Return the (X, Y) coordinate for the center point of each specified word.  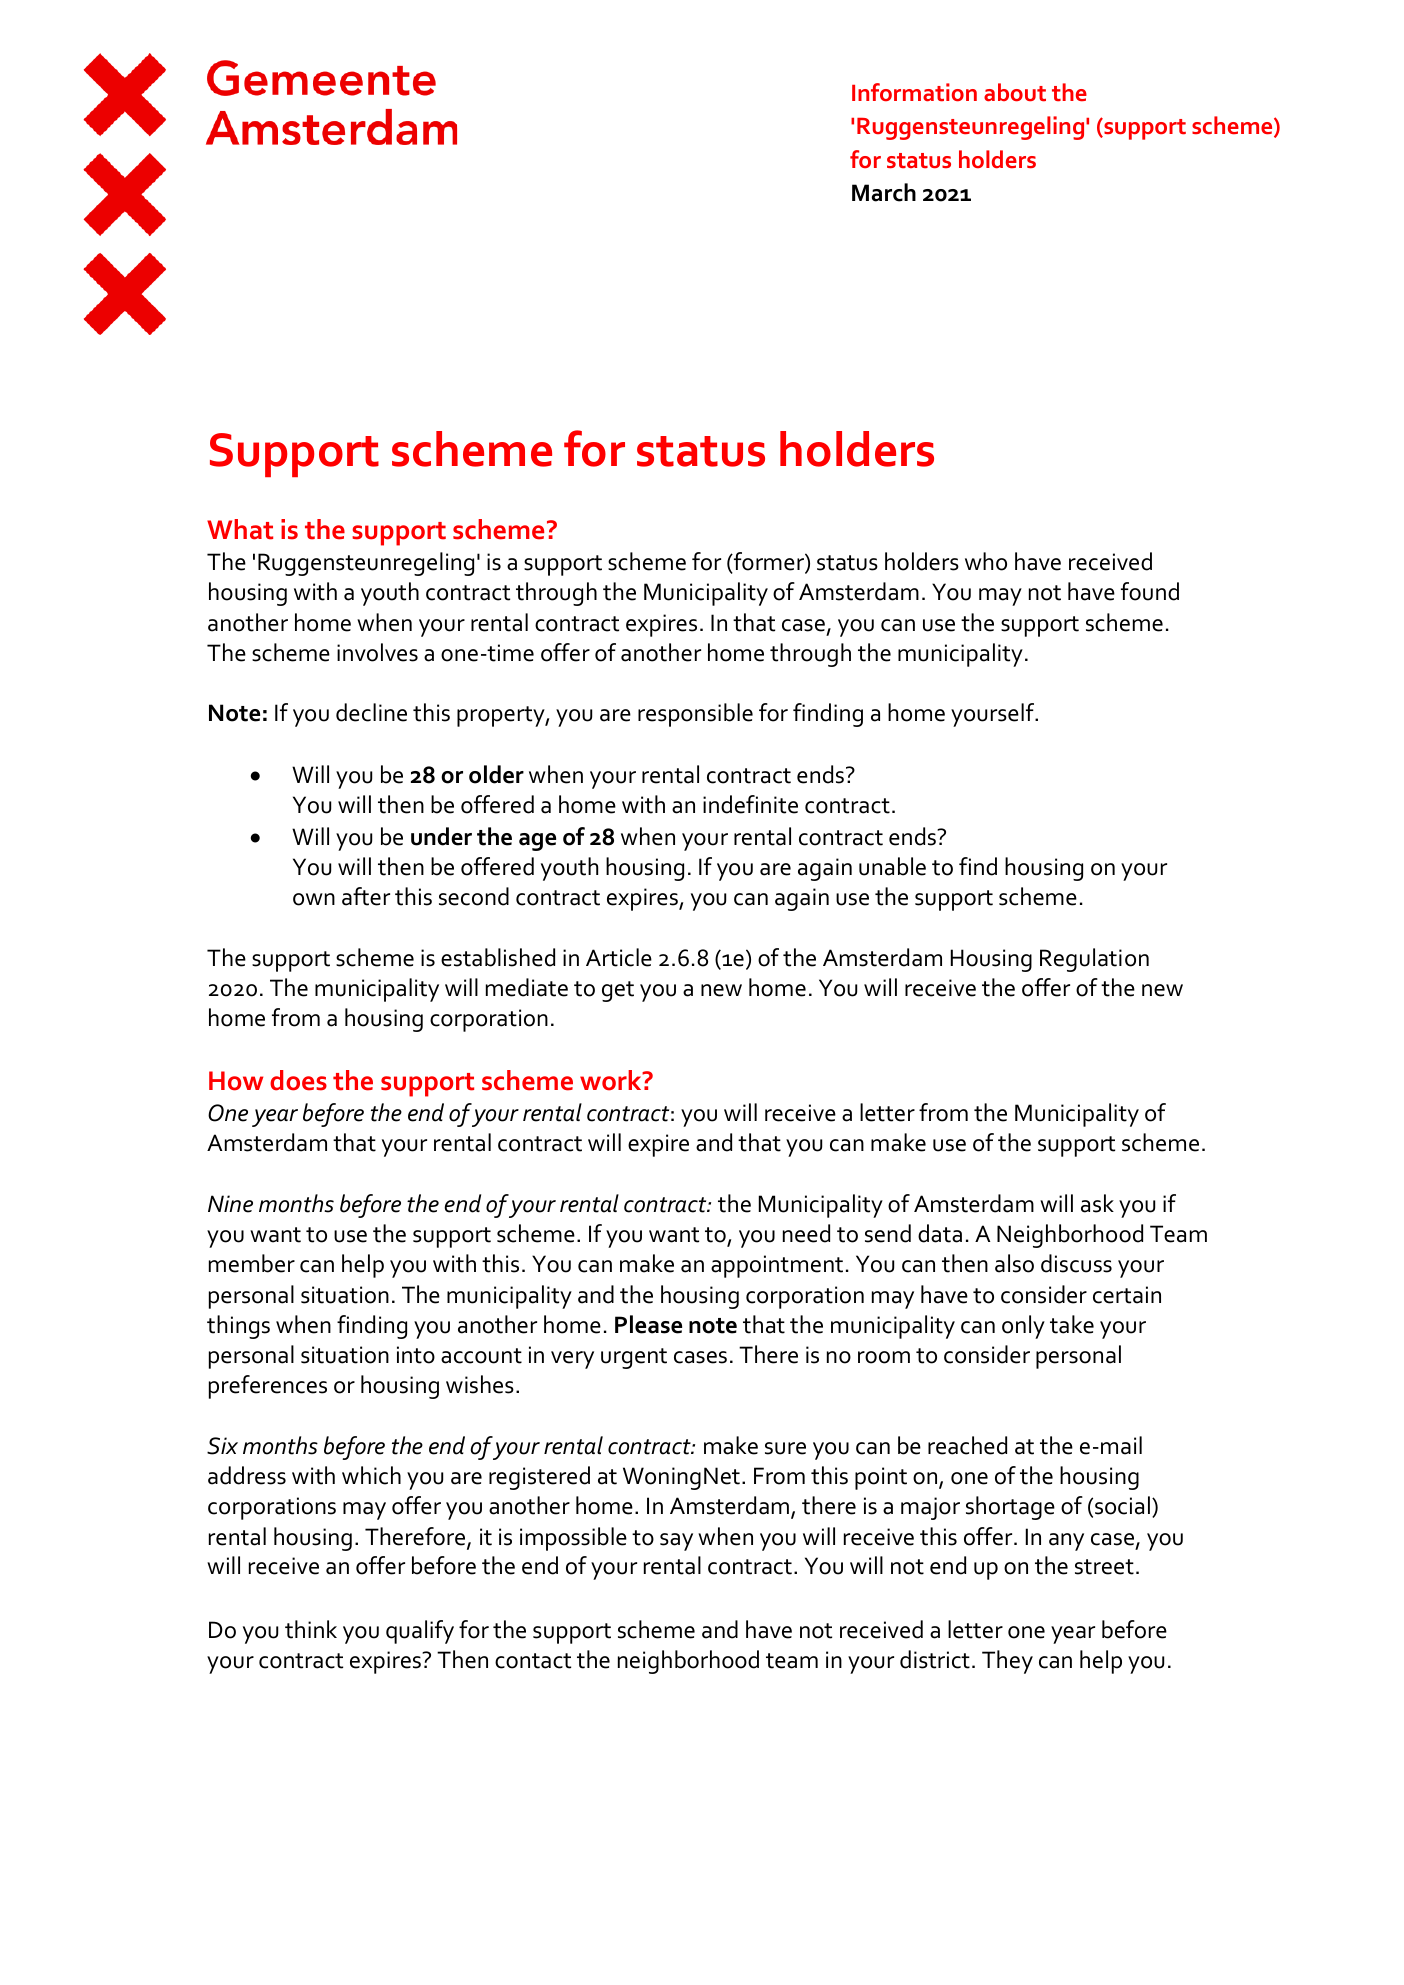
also (1014, 1263)
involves (377, 652)
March (884, 192)
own (314, 899)
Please (648, 1324)
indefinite (750, 804)
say (676, 1542)
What (240, 529)
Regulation (1094, 960)
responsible (695, 715)
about (1015, 92)
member (252, 1263)
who (986, 561)
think (311, 1629)
